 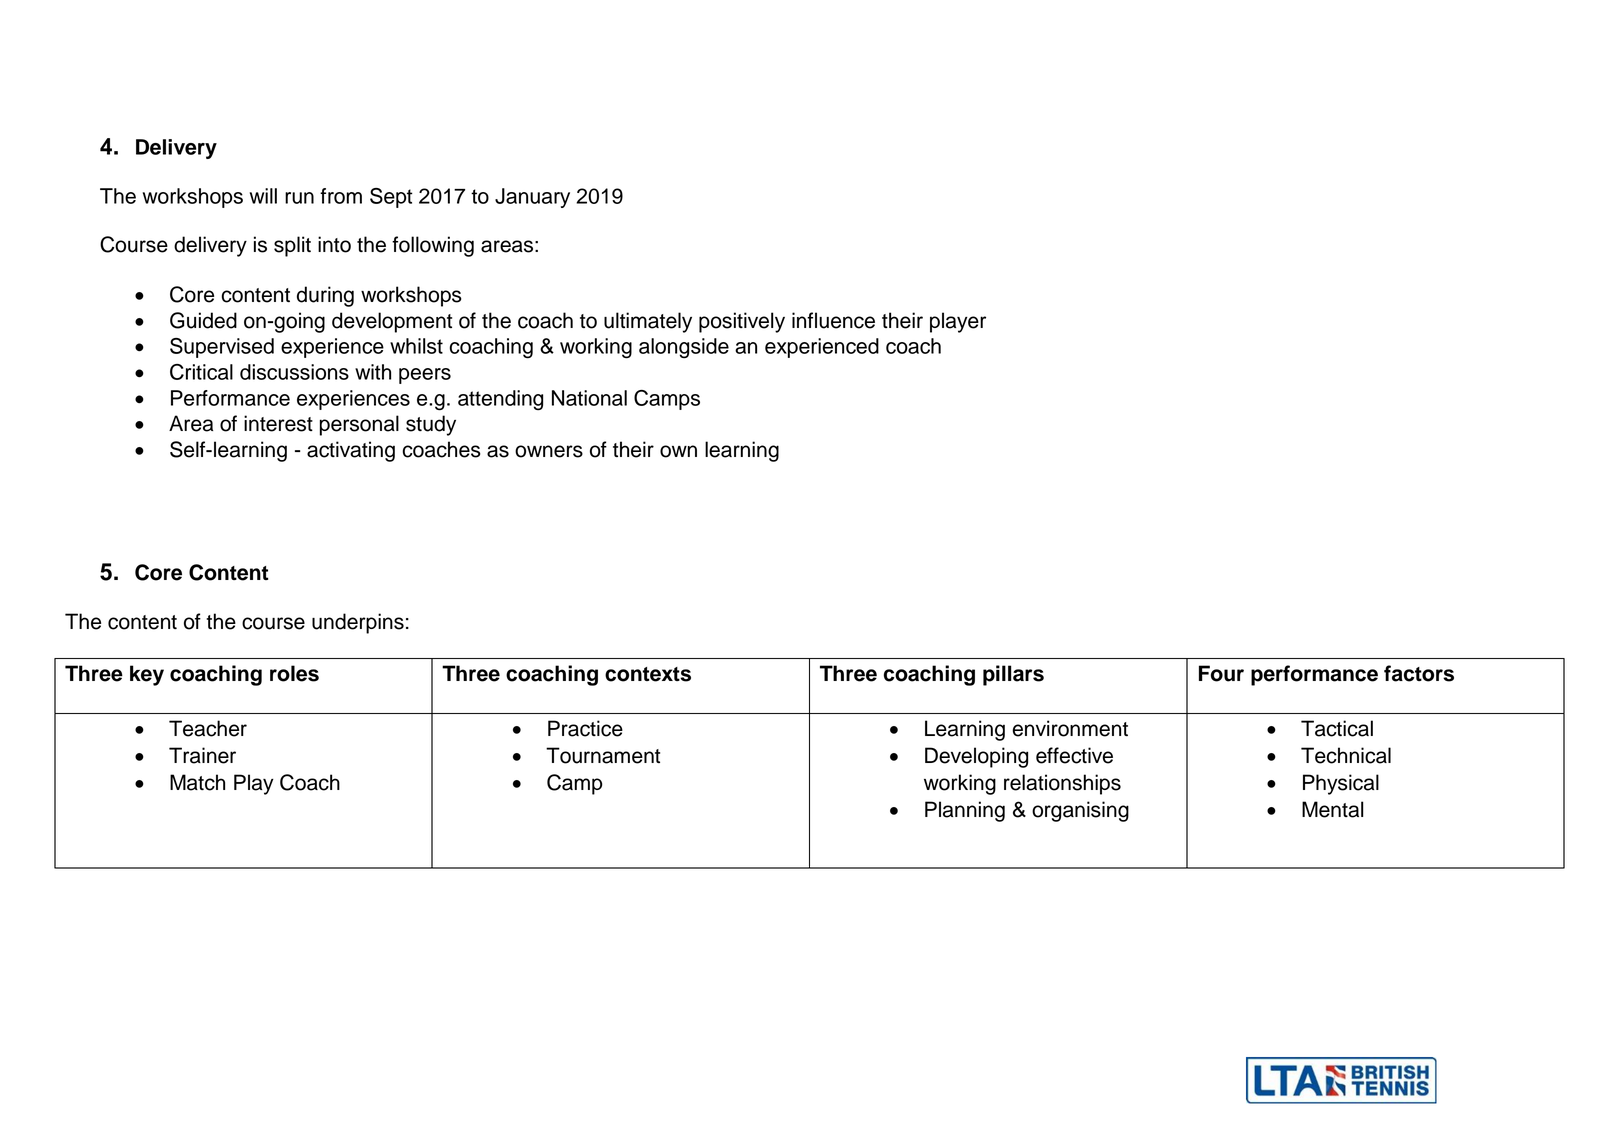 I want to click on Physical, so click(x=1341, y=784).
